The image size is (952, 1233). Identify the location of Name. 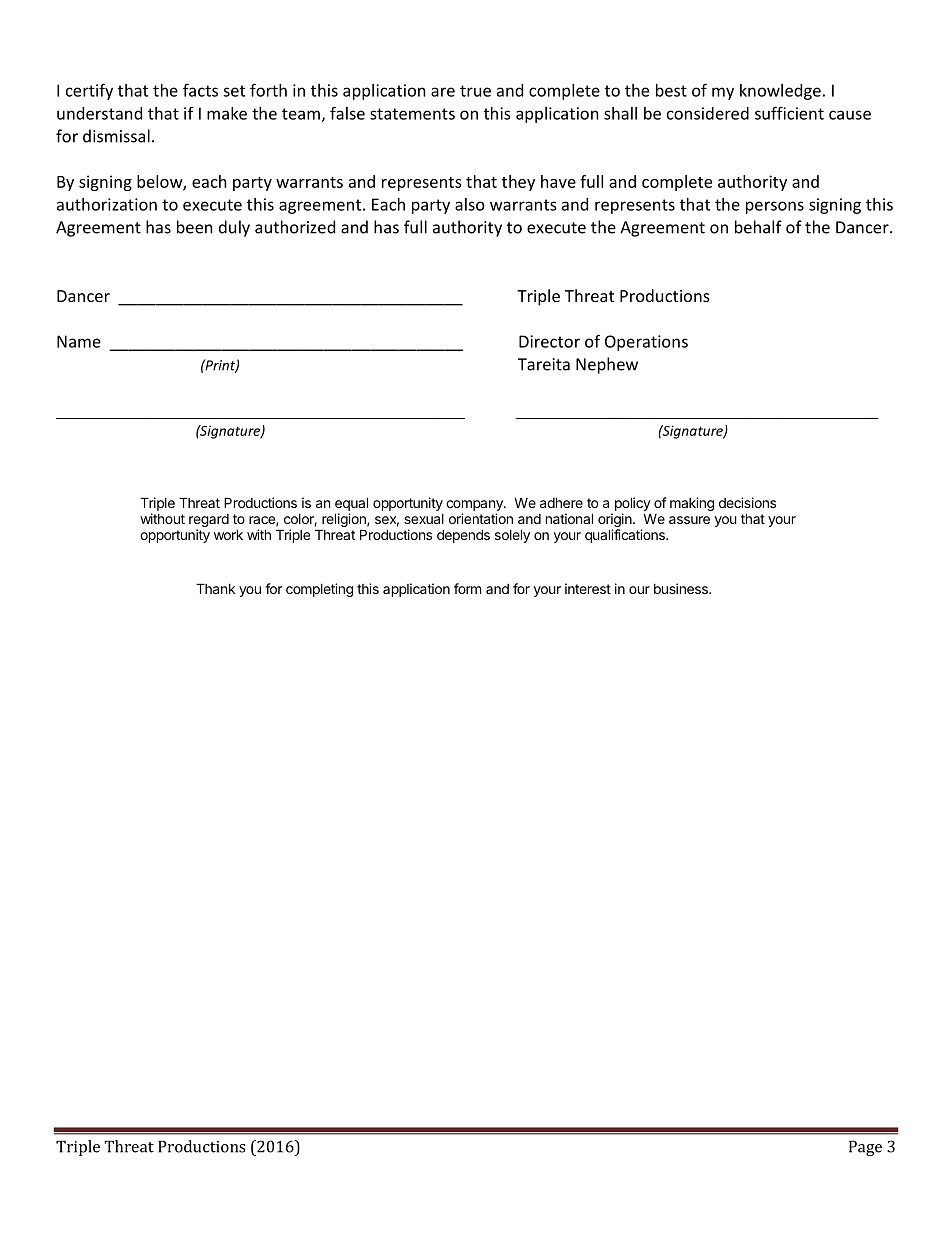
(79, 341).
